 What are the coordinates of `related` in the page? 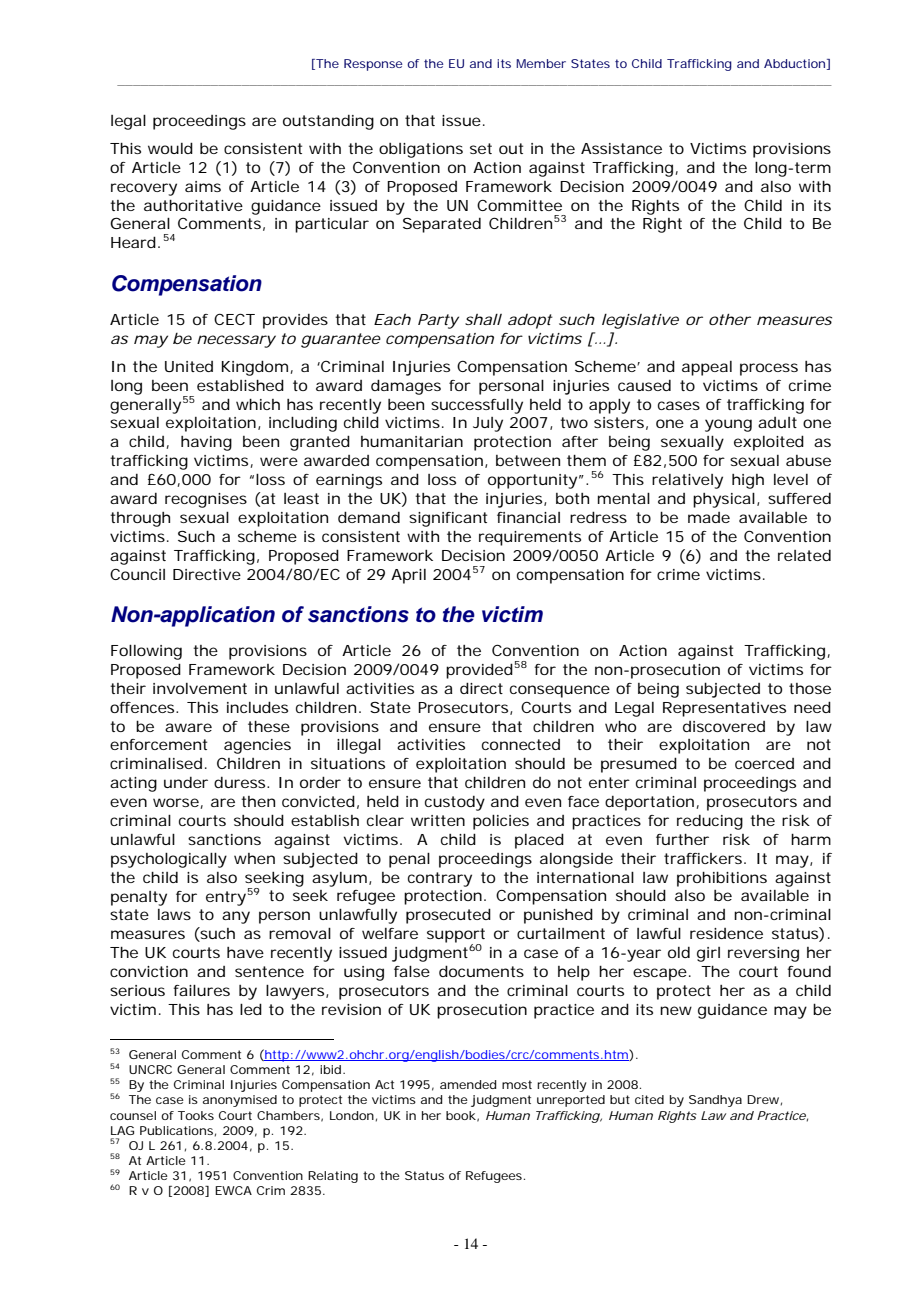 It's located at (804, 555).
